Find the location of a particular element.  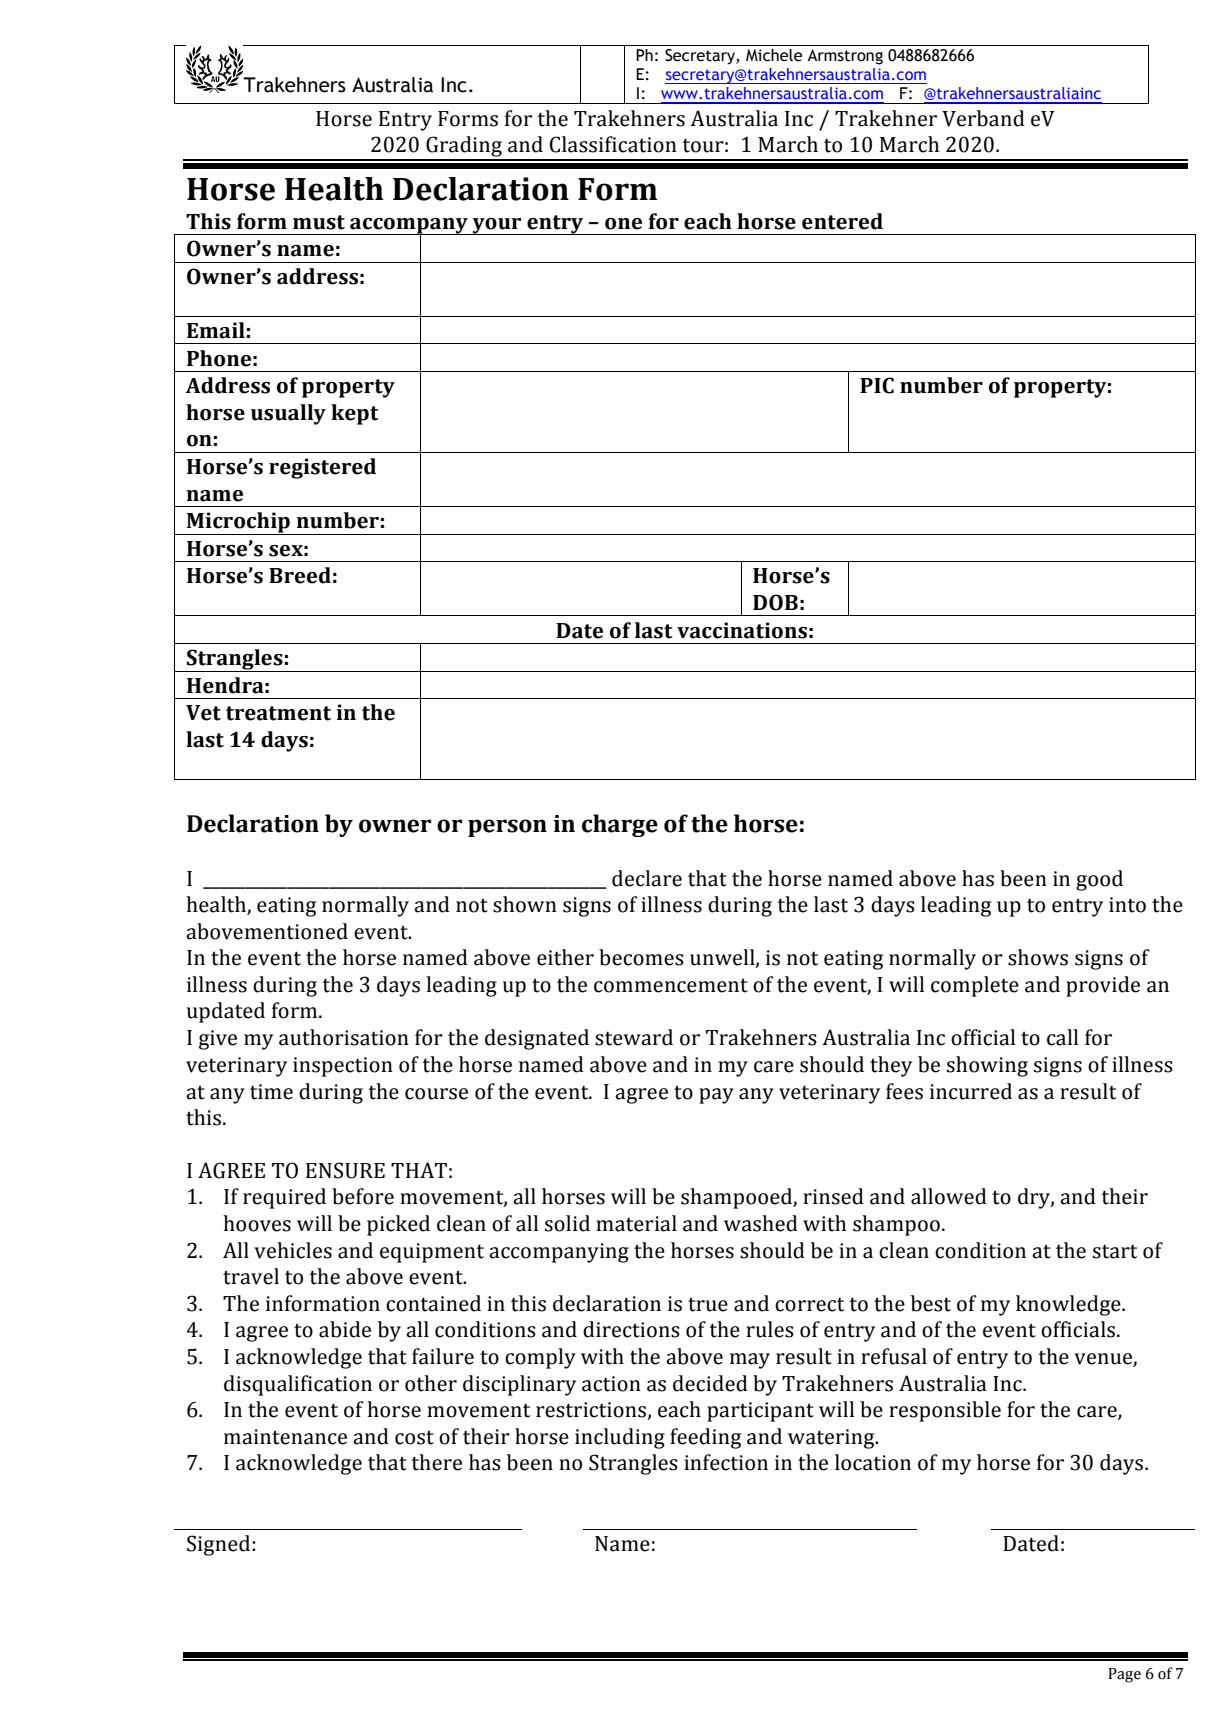

ENSURE is located at coordinates (345, 1170).
